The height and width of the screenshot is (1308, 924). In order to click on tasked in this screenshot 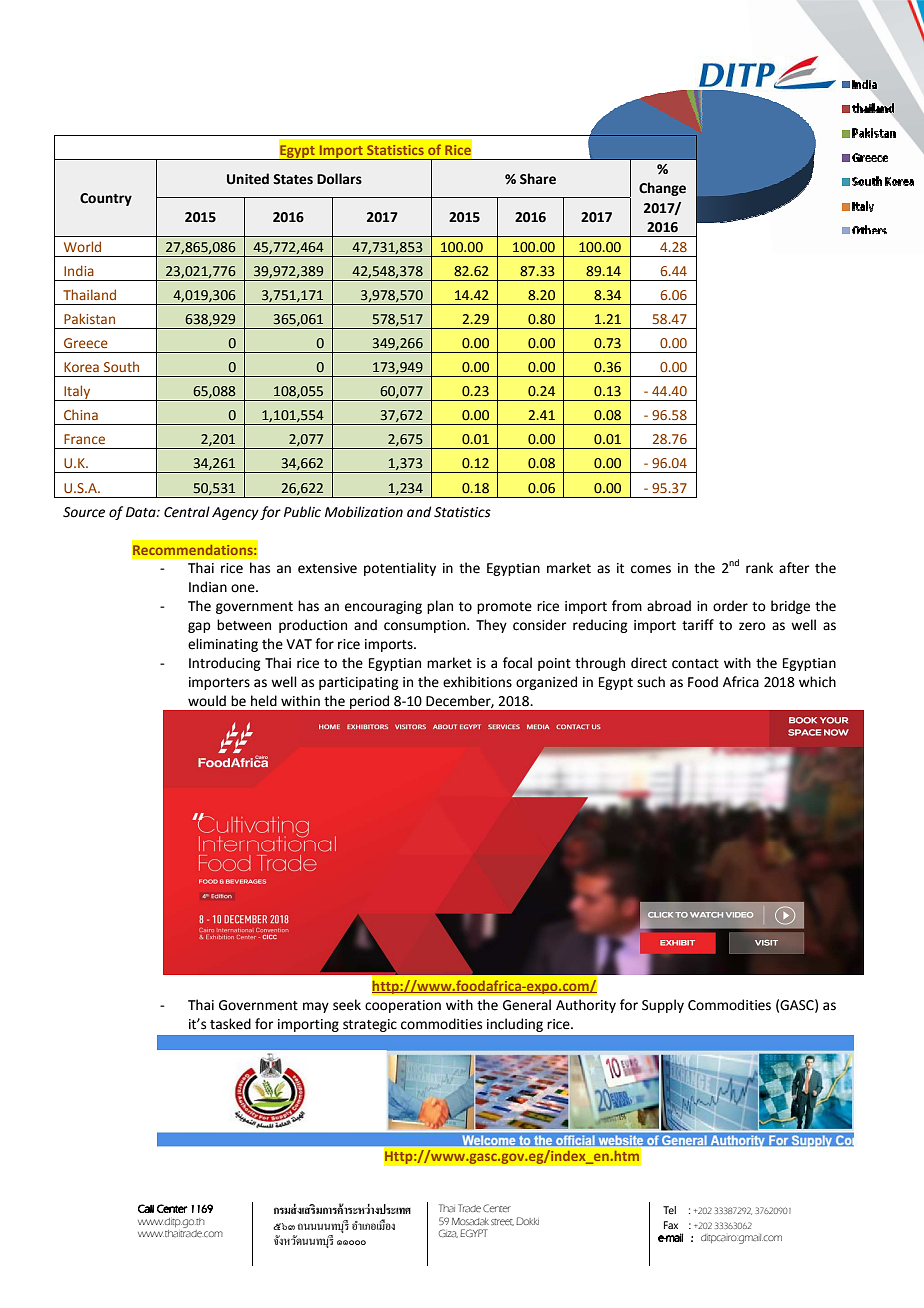, I will do `click(230, 1024)`.
